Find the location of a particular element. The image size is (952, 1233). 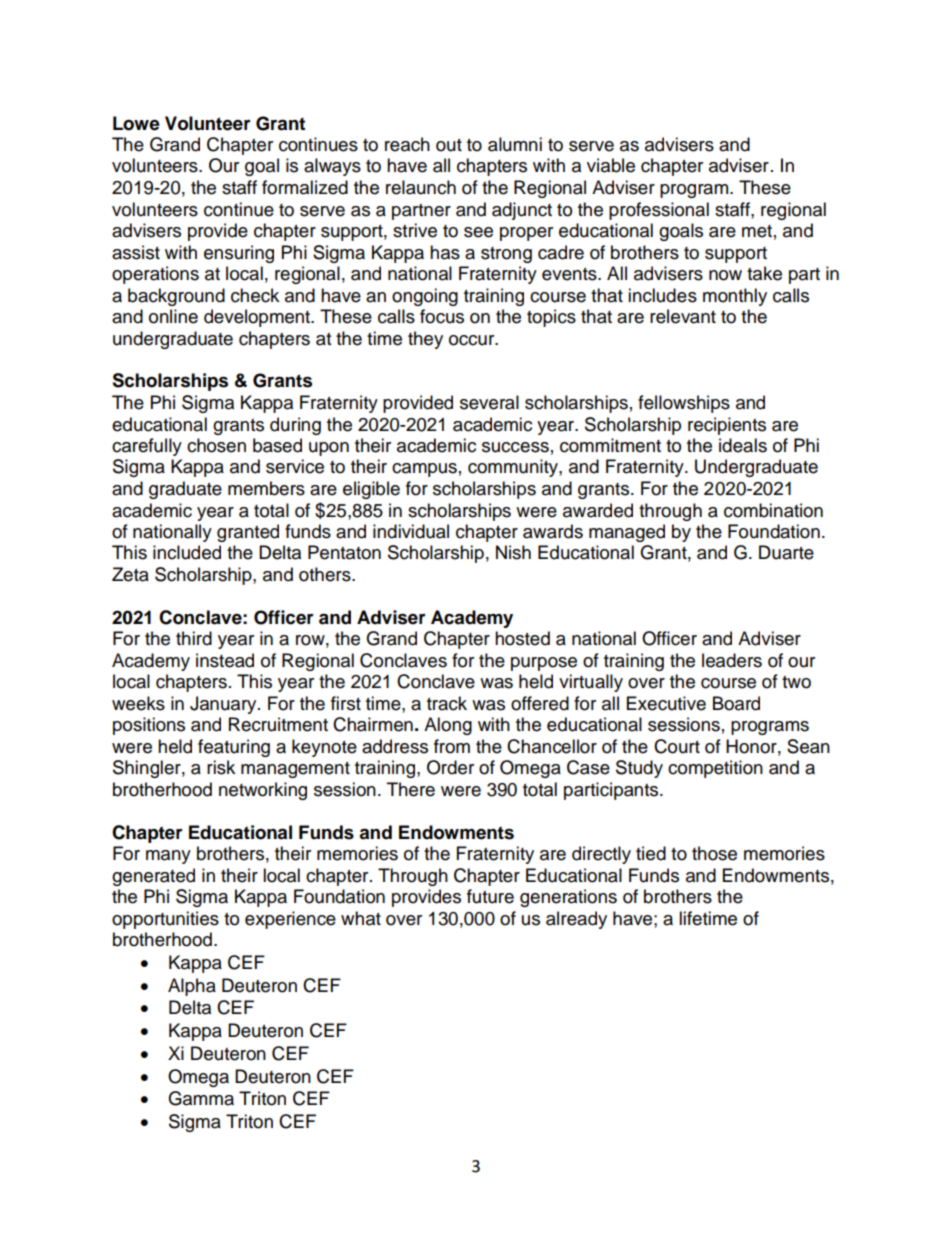

professional is located at coordinates (659, 211).
